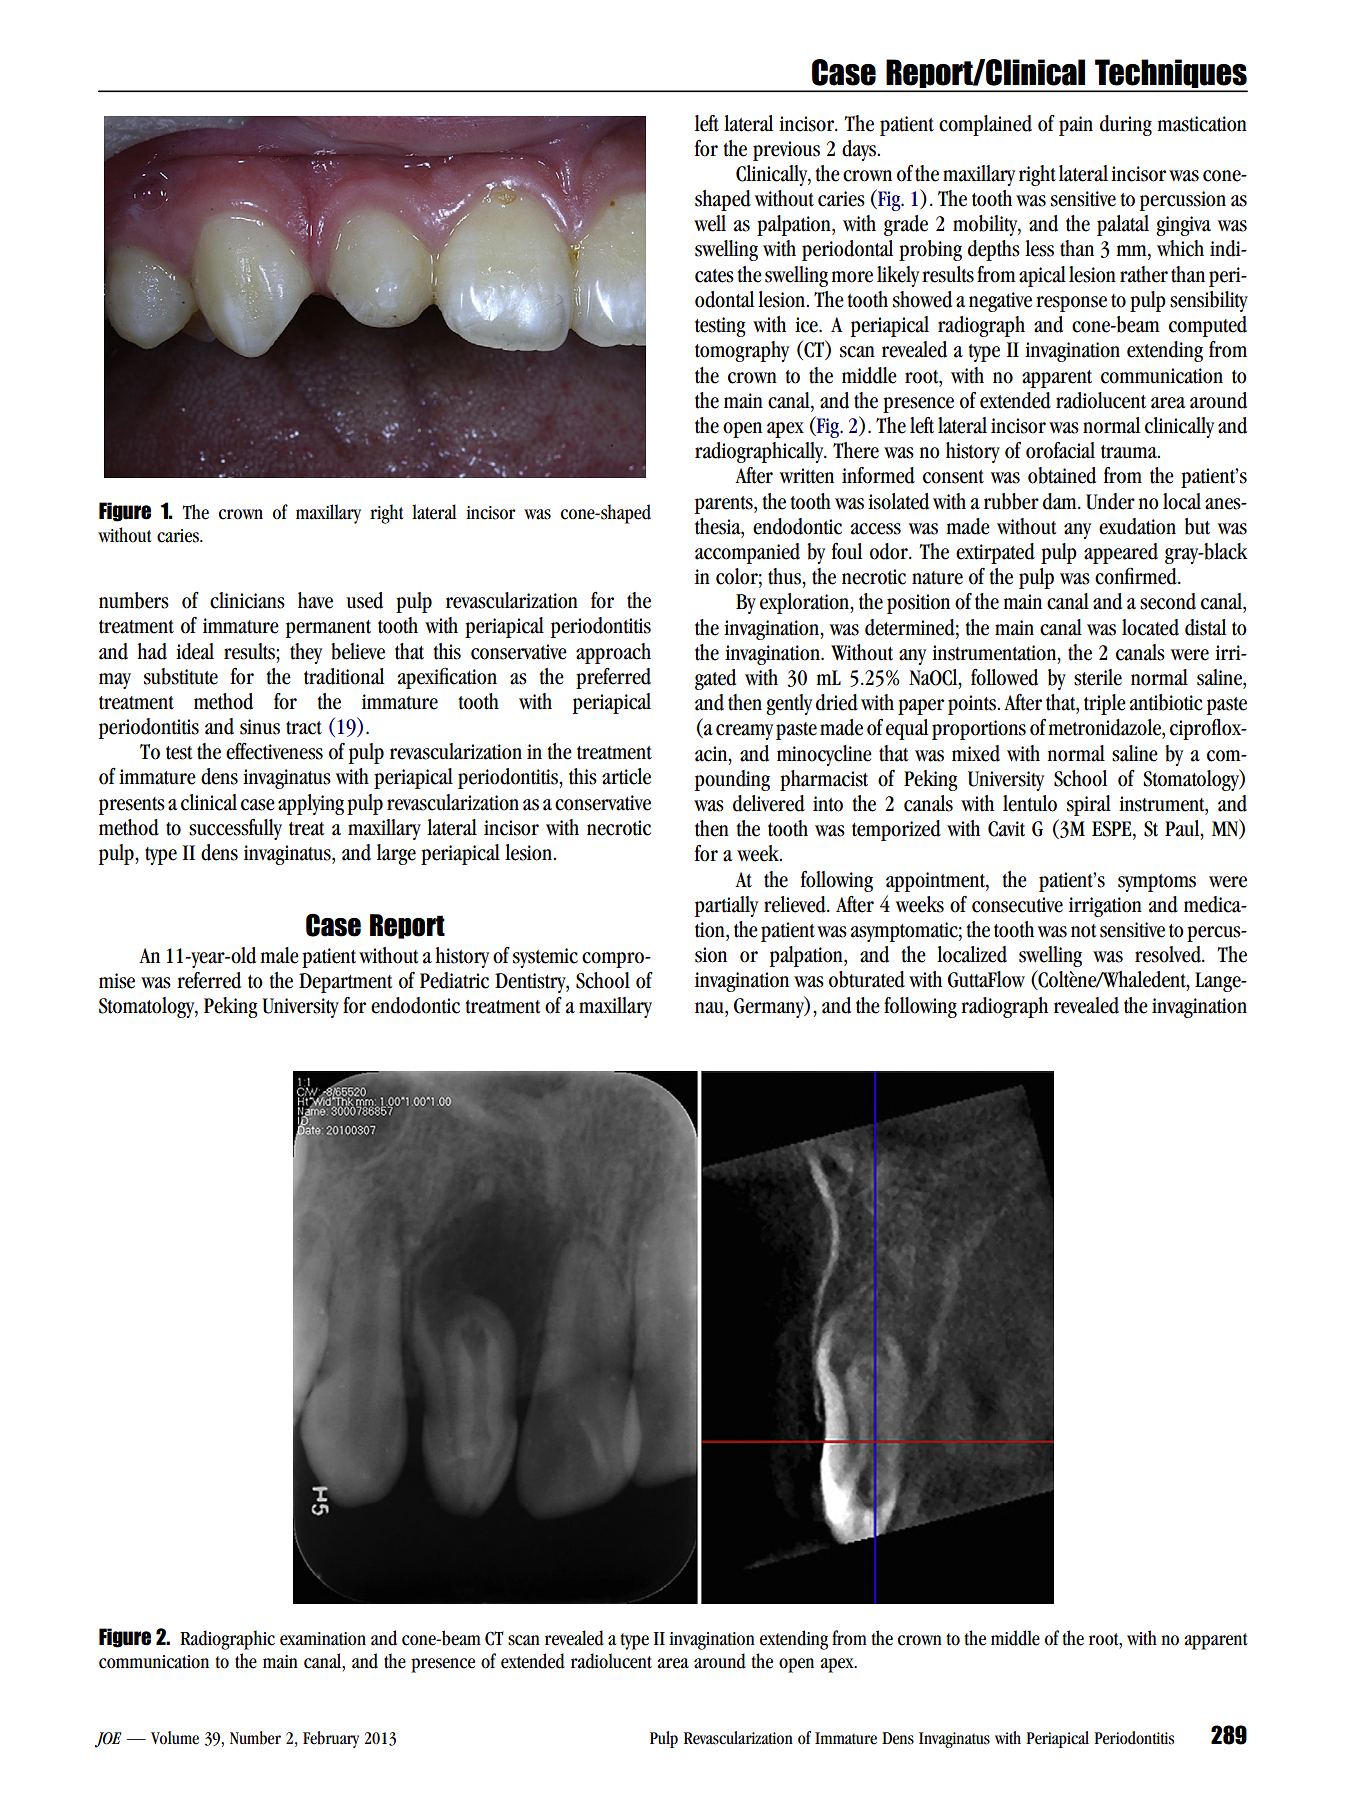 The height and width of the screenshot is (1801, 1346). Describe the element at coordinates (1169, 954) in the screenshot. I see `resolved` at that location.
